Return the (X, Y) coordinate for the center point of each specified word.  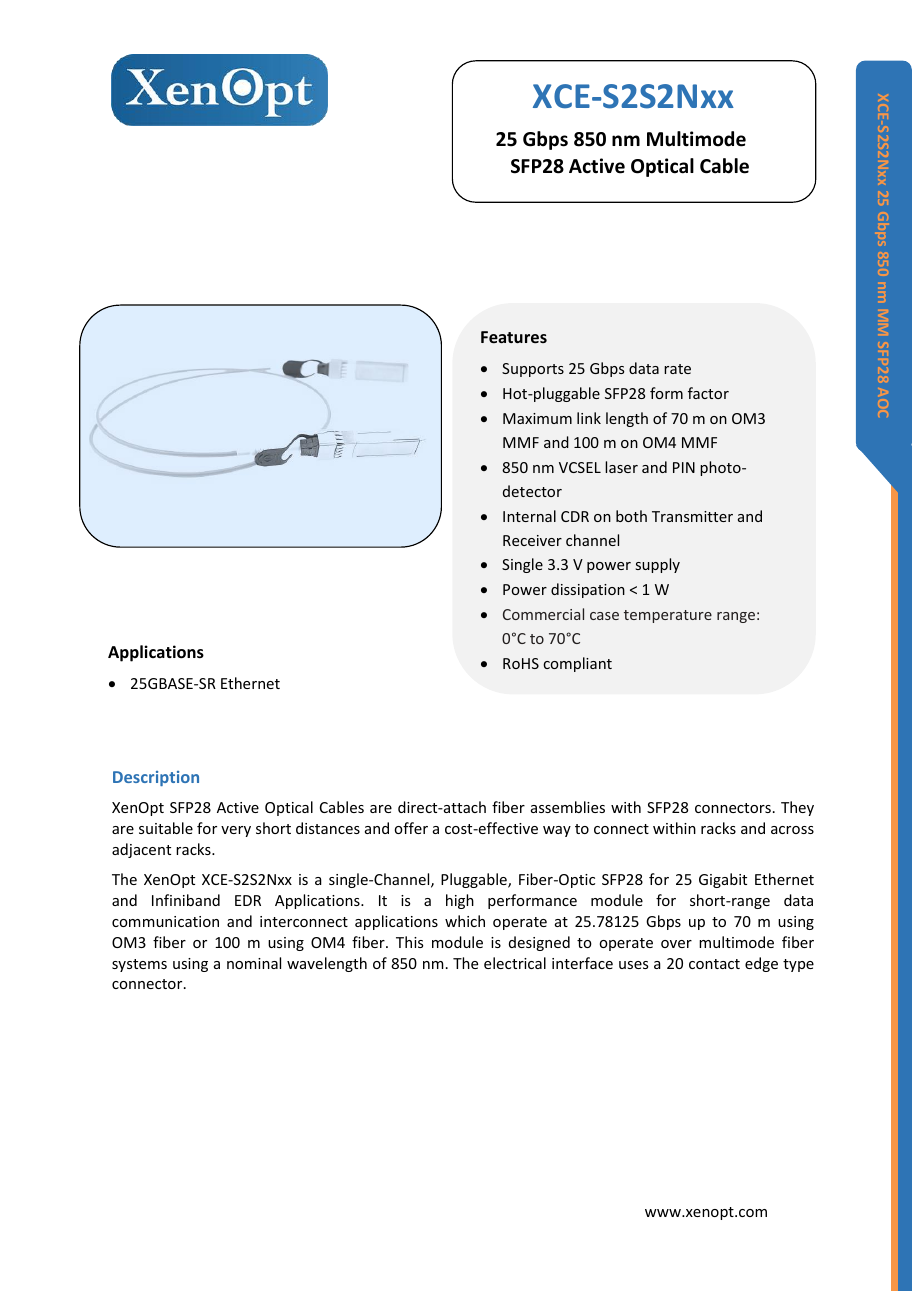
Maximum (537, 418)
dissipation (588, 590)
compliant (577, 664)
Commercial (543, 614)
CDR (575, 516)
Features (514, 337)
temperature (668, 616)
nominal (254, 963)
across (792, 830)
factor (708, 393)
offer (411, 828)
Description (156, 778)
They (797, 808)
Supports (533, 370)
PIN (684, 467)
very (236, 831)
